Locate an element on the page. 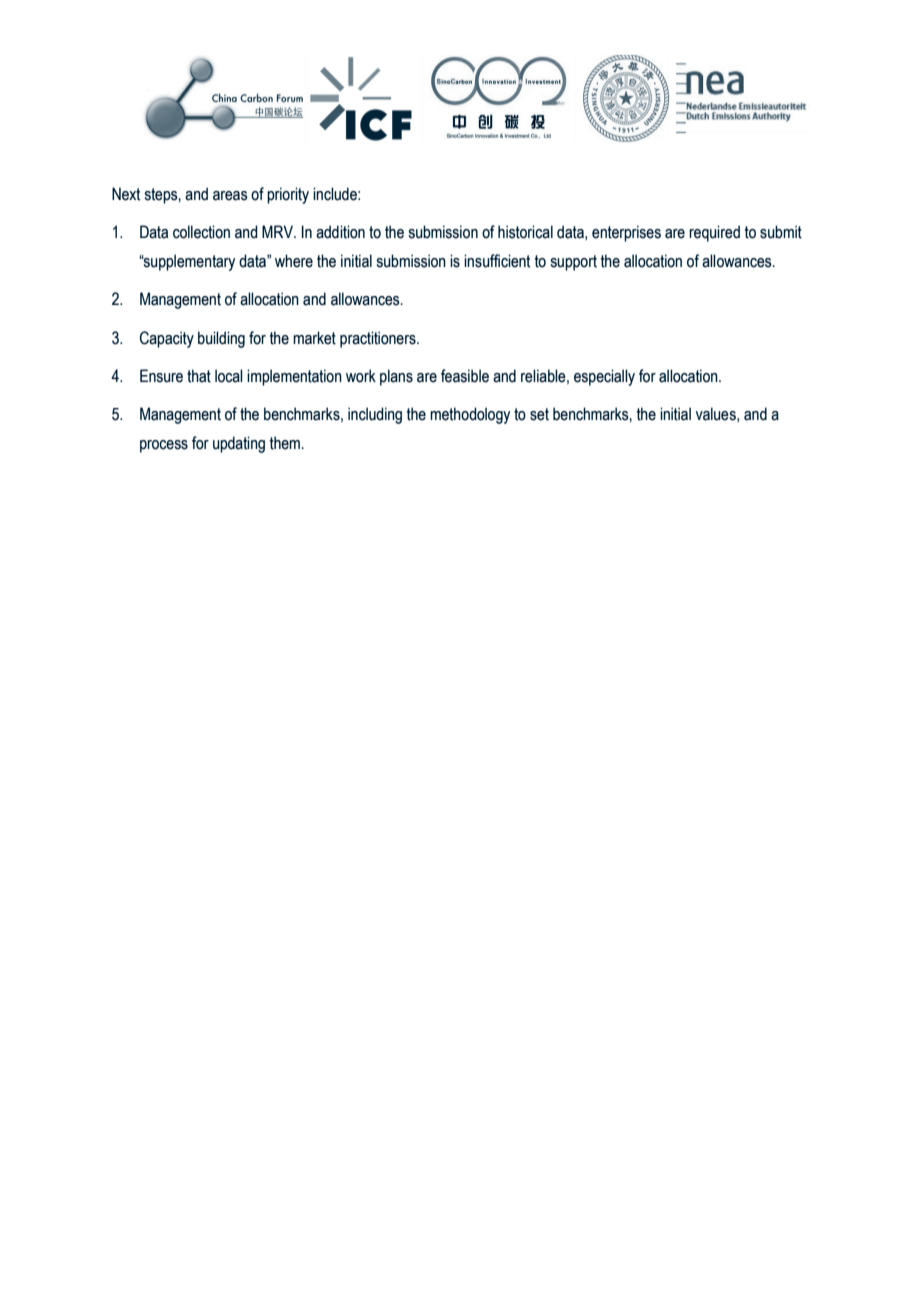 Image resolution: width=924 pixels, height=1308 pixels. areas is located at coordinates (230, 196).
